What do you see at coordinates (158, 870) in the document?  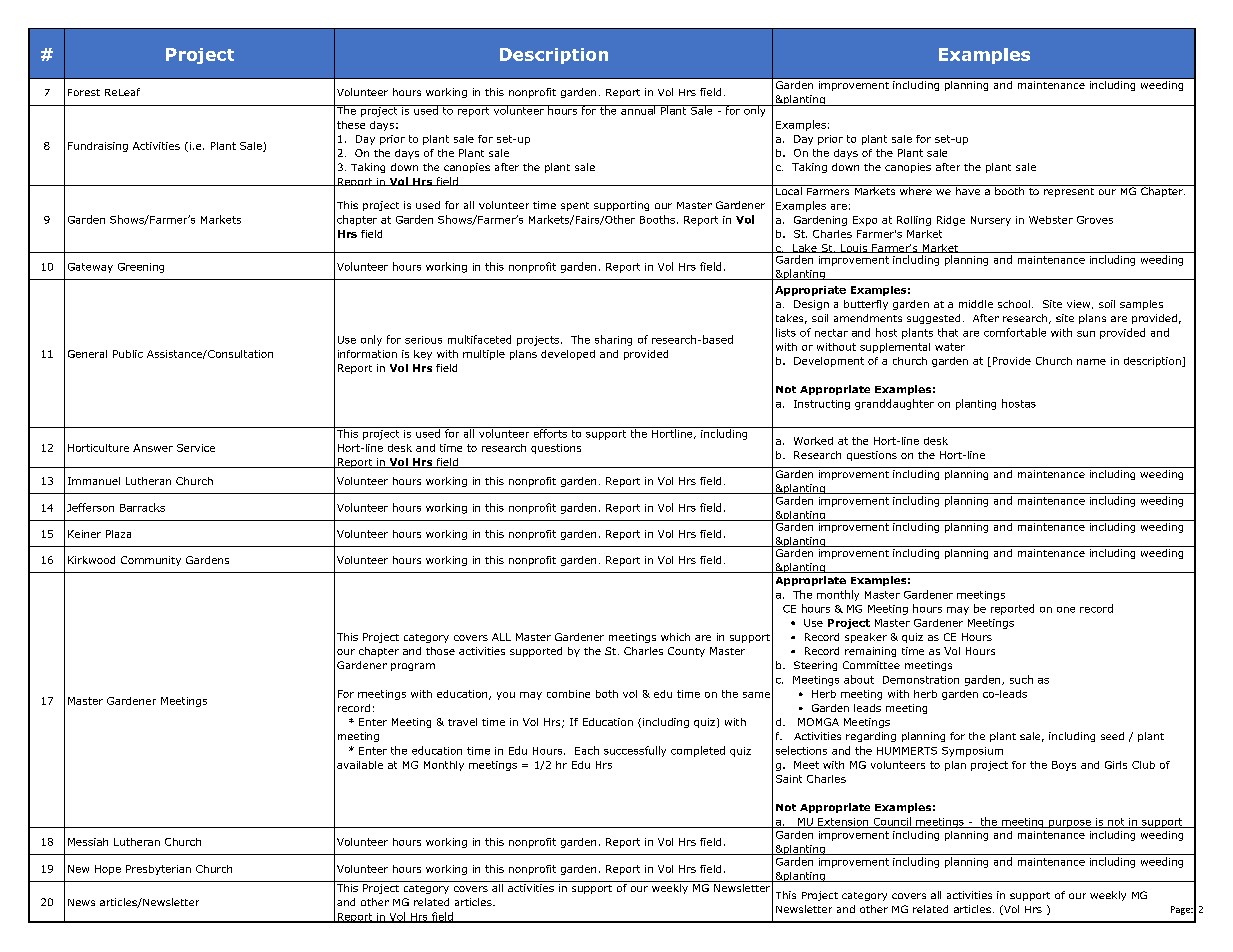 I see `Presbyterian` at bounding box center [158, 870].
